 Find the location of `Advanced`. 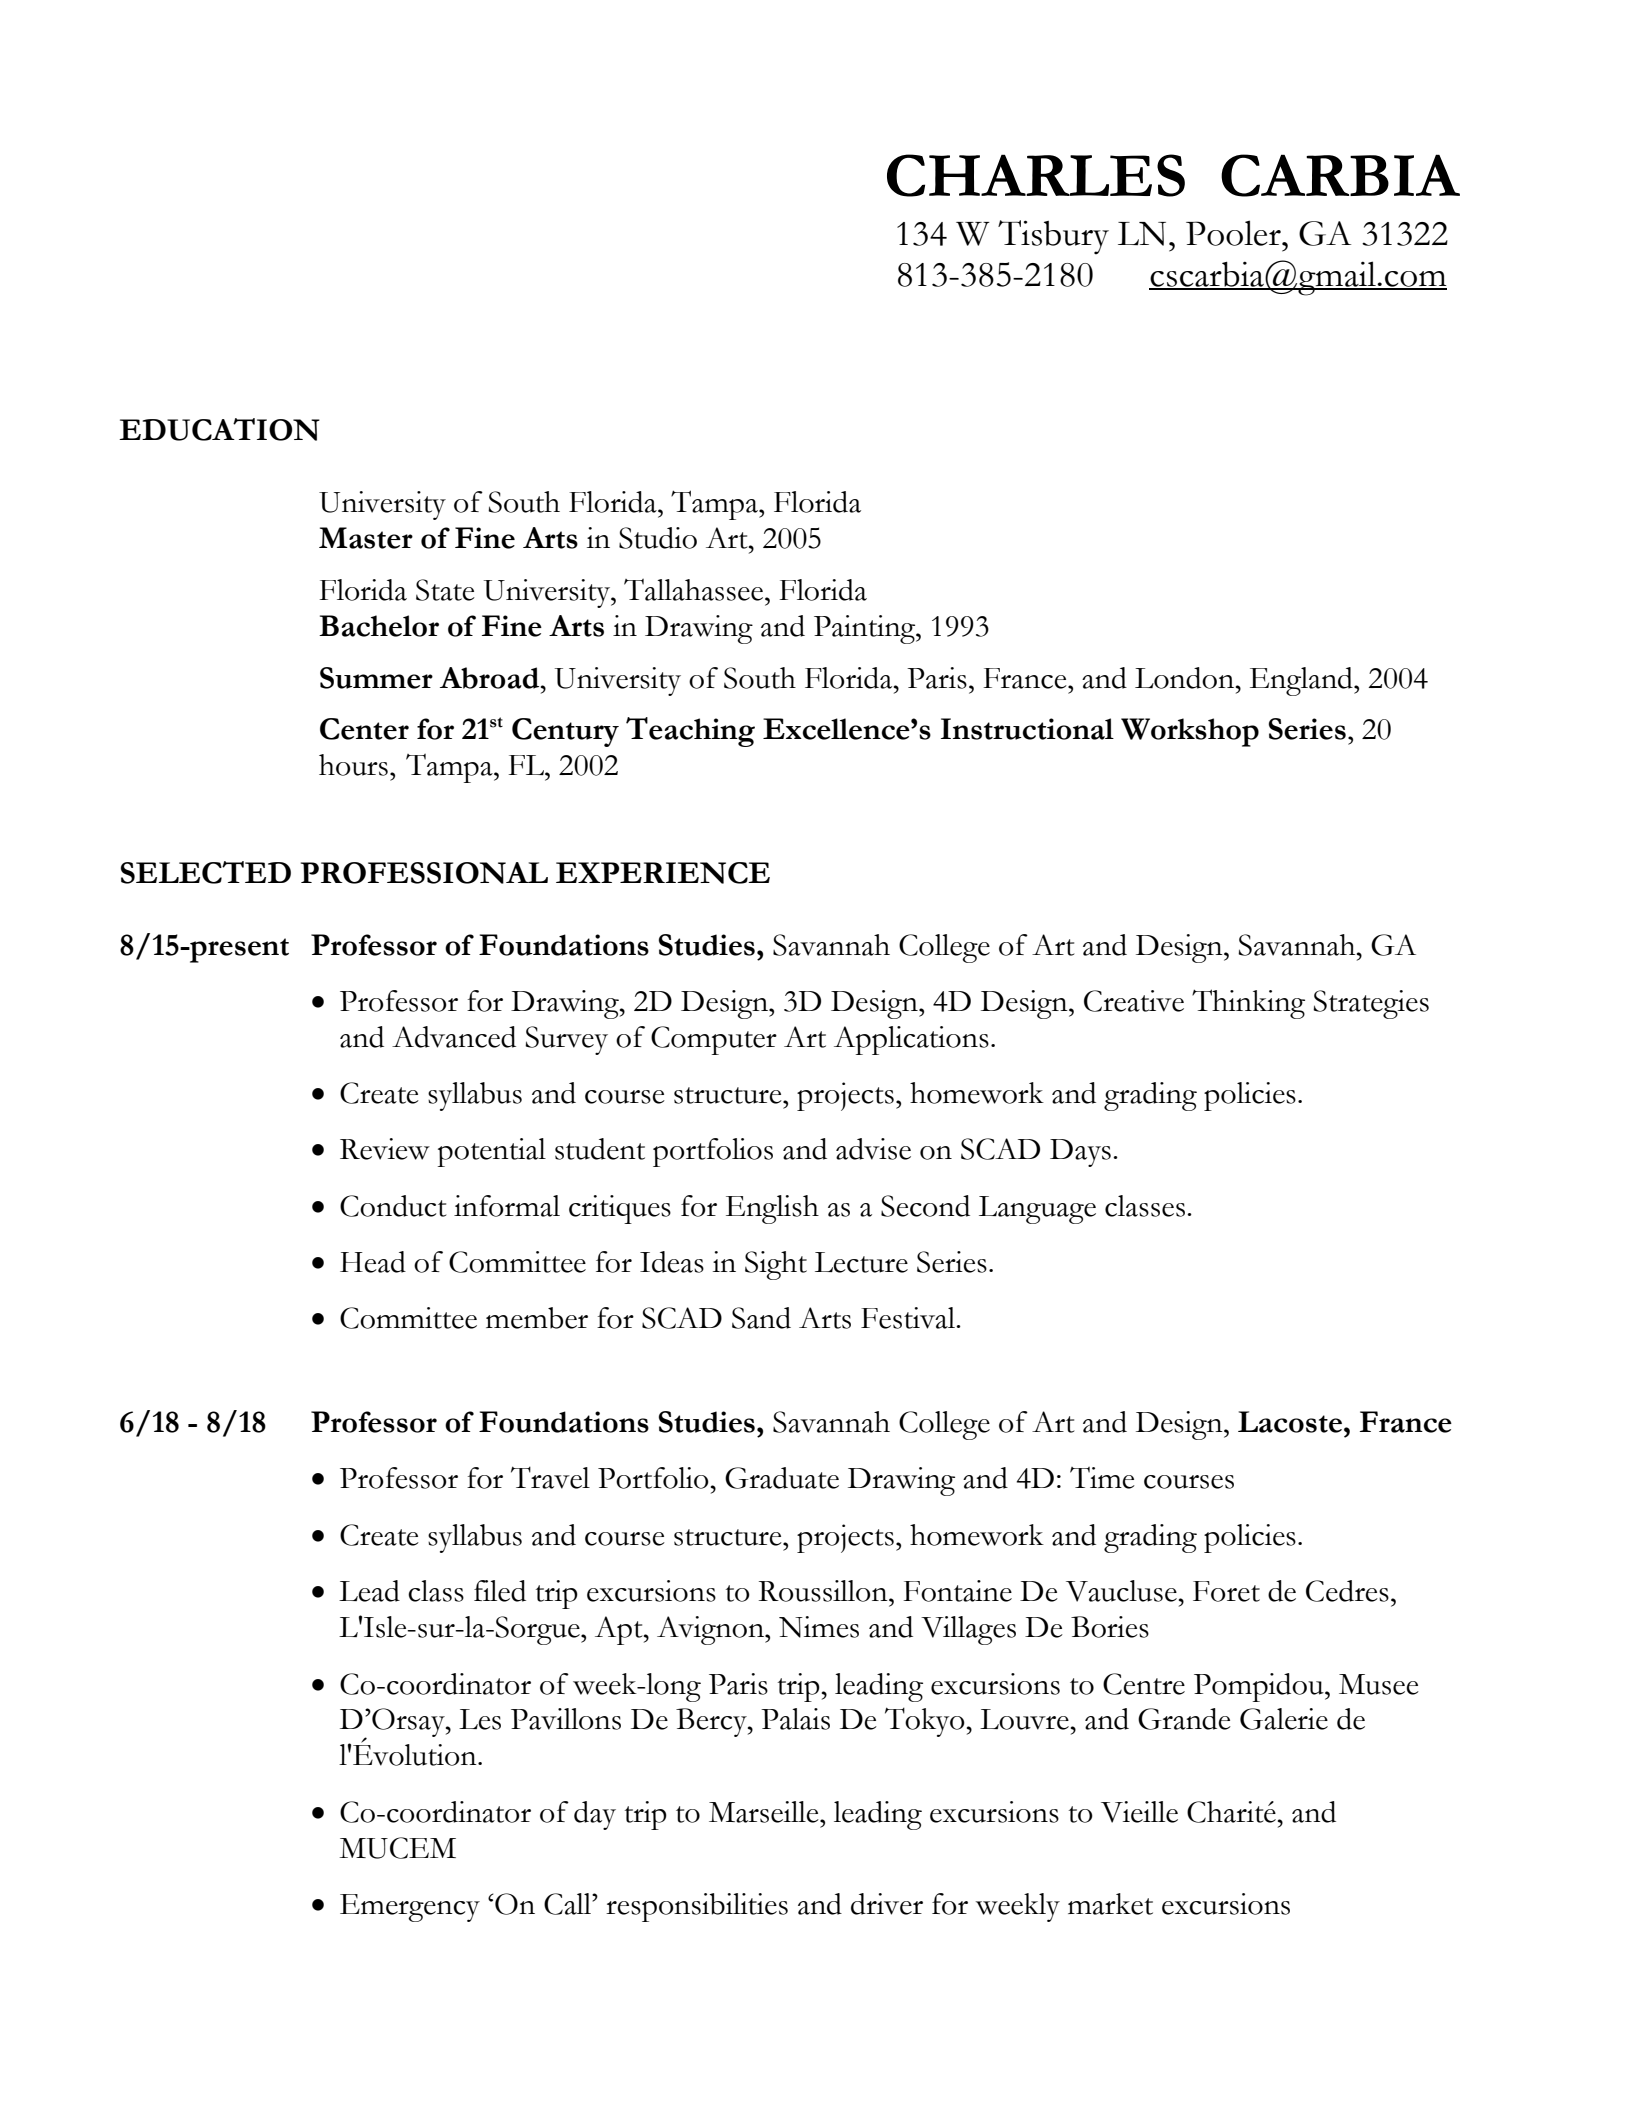

Advanced is located at coordinates (454, 1037).
